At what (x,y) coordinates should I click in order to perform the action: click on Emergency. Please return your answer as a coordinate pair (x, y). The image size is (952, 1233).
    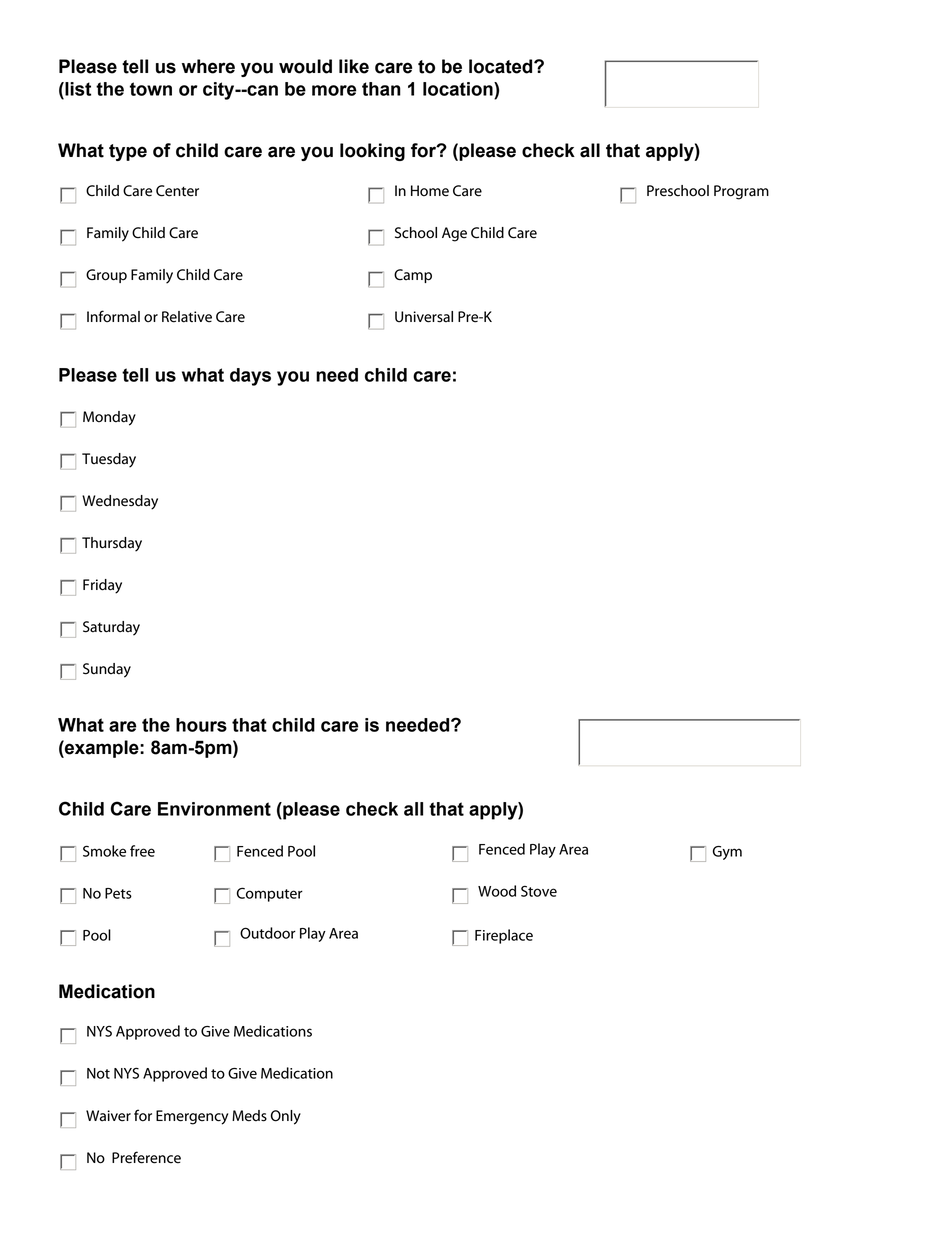
    Looking at the image, I should click on (192, 1117).
